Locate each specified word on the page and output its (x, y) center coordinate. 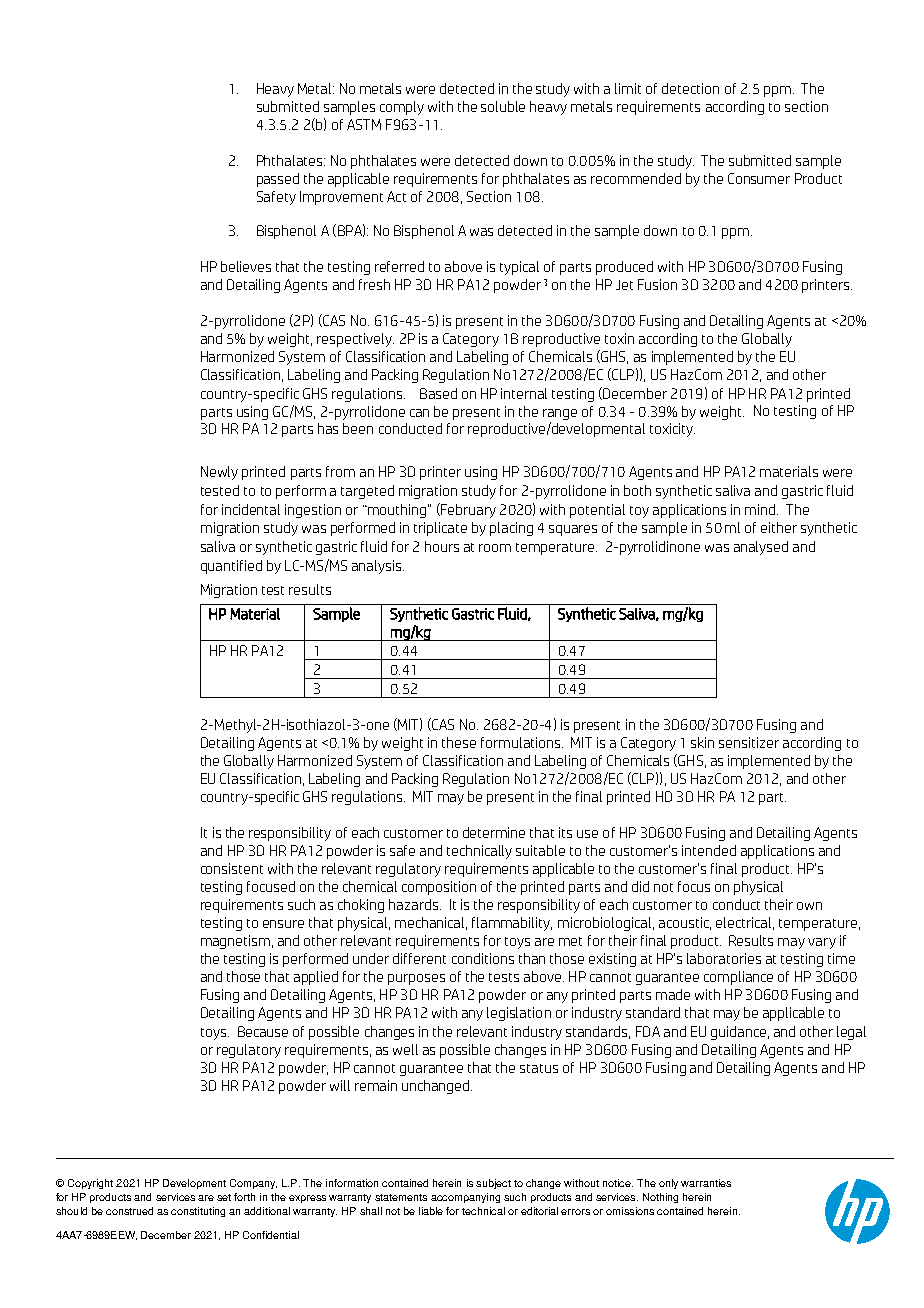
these (459, 742)
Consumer (759, 178)
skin (702, 742)
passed (278, 180)
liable (431, 1211)
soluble (503, 106)
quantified (231, 567)
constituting (198, 1212)
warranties (706, 1183)
